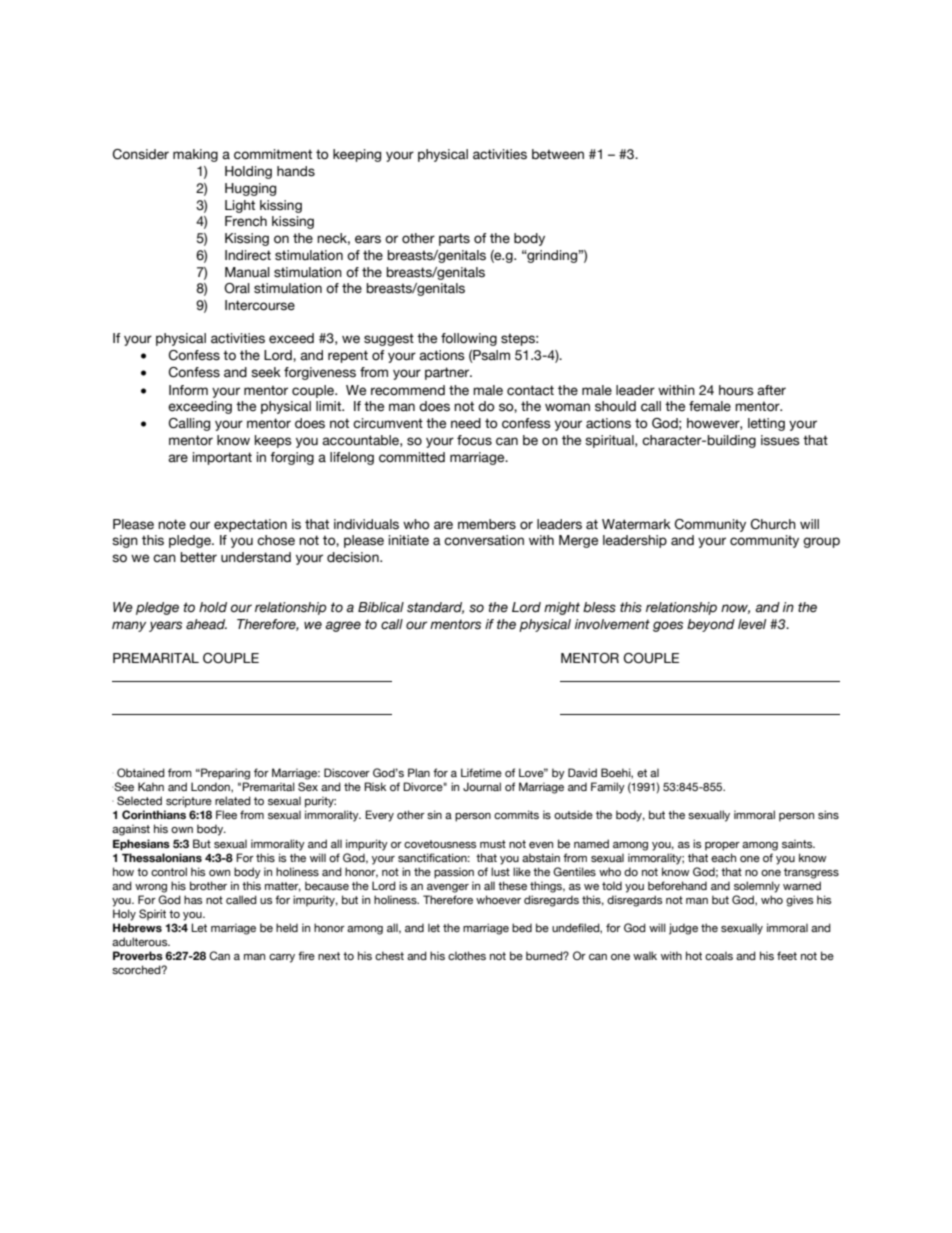  Describe the element at coordinates (454, 239) in the screenshot. I see `parts` at that location.
